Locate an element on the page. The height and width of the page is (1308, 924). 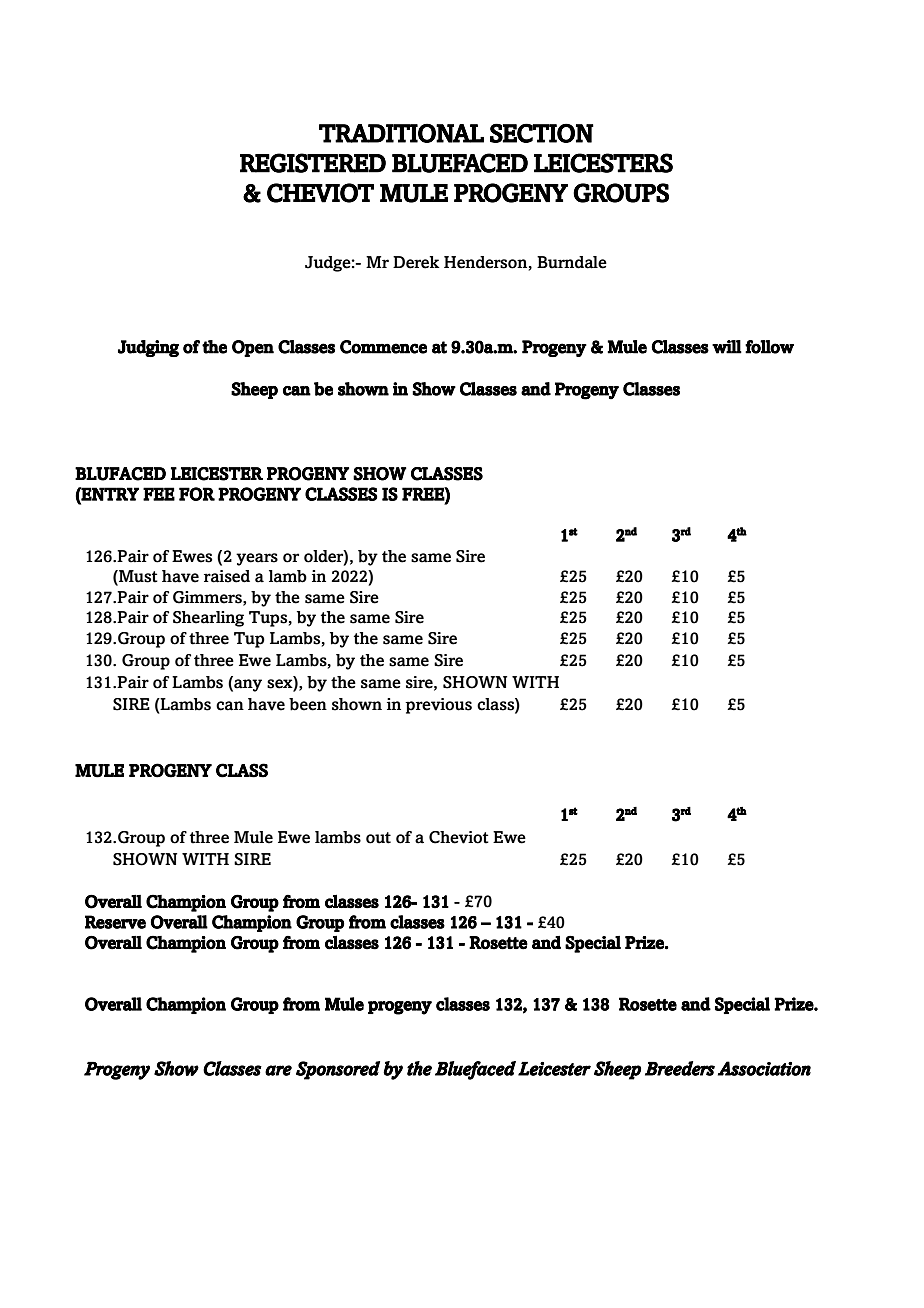
TRADITIONAL is located at coordinates (401, 133).
